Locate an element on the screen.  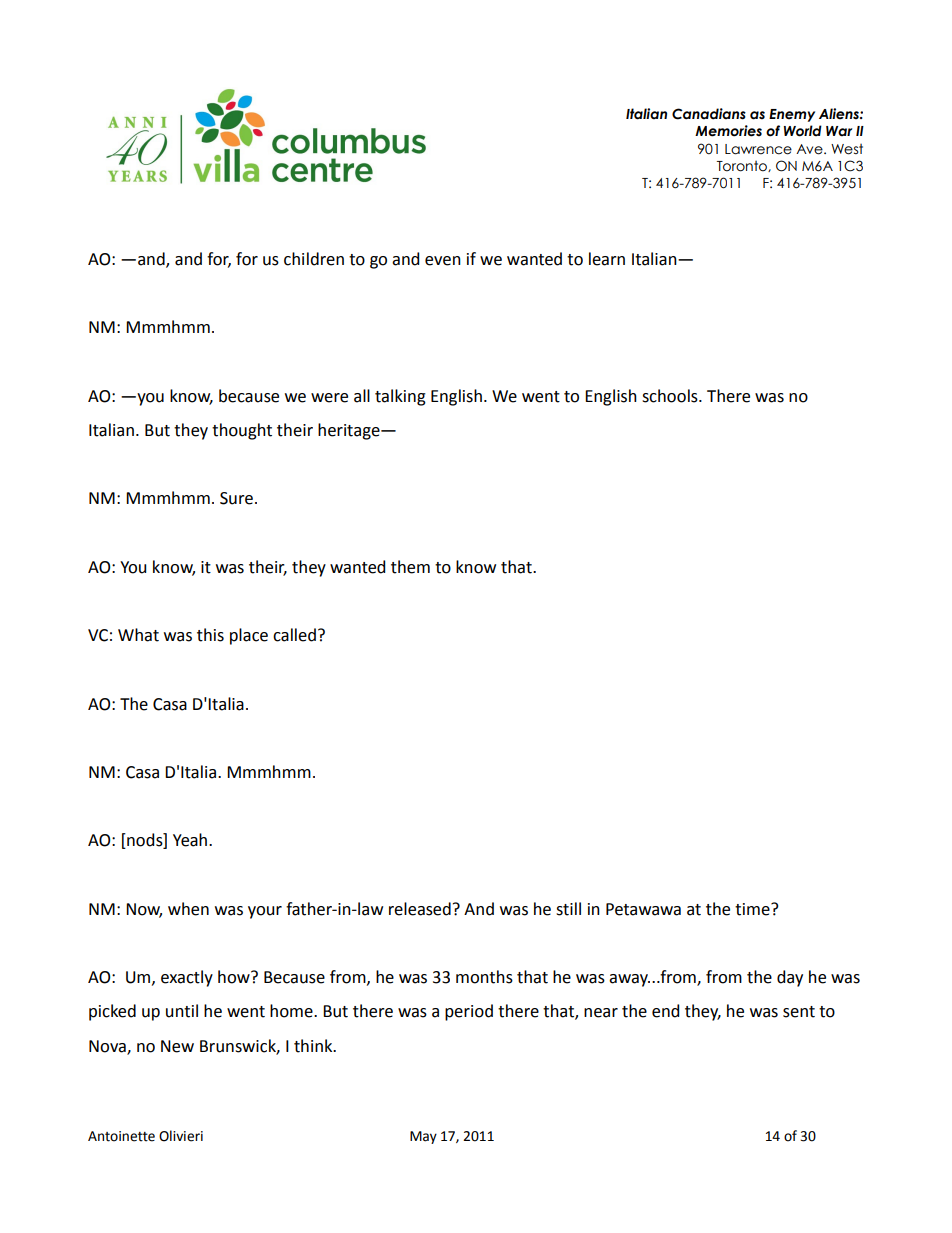
time is located at coordinates (753, 909).
